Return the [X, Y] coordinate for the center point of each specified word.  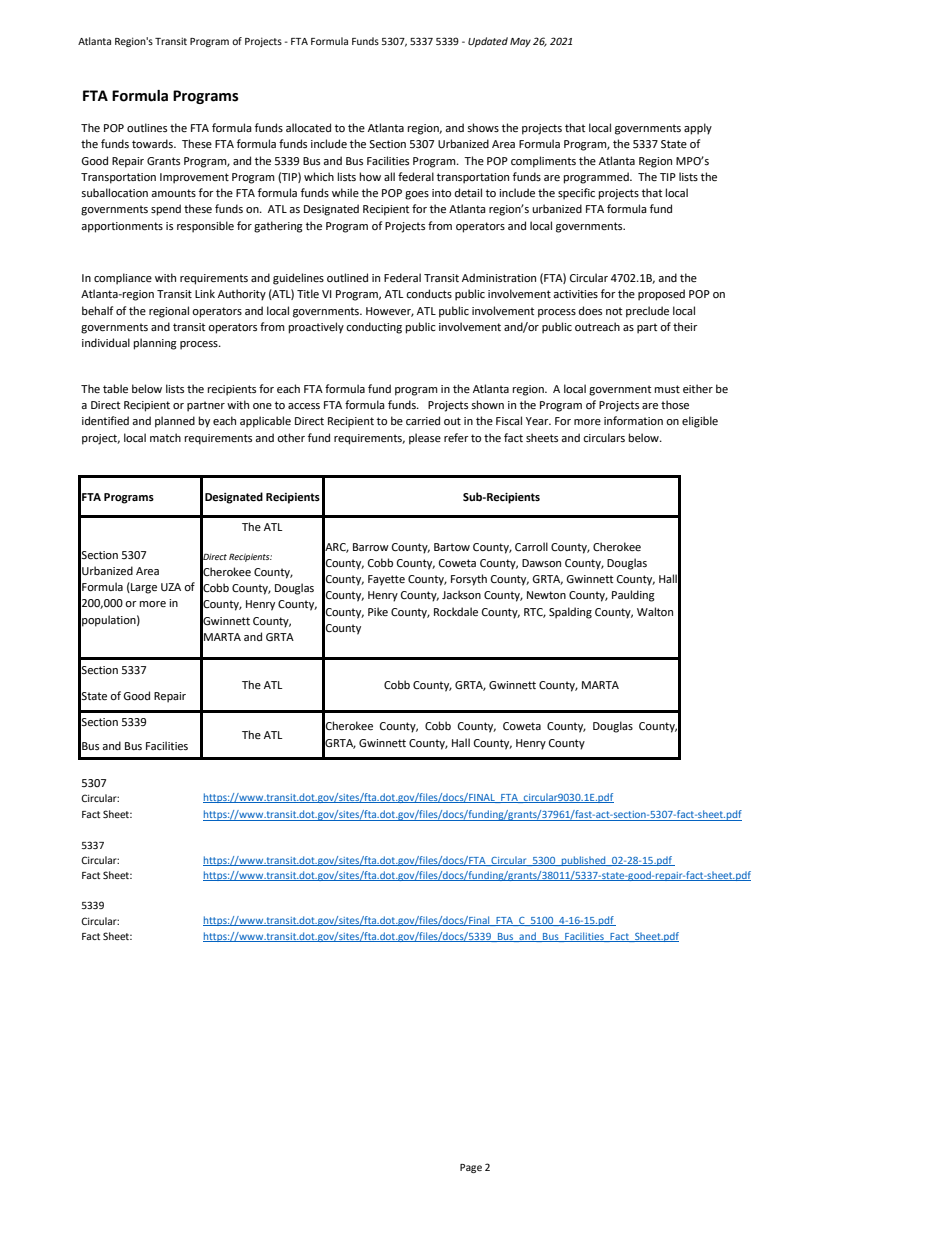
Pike [378, 612]
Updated [488, 42]
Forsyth [469, 580]
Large [143, 588]
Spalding [570, 613]
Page [471, 1168]
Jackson [461, 594]
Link [205, 293]
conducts [429, 294]
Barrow [371, 547]
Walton [655, 611]
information [633, 421]
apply [698, 129]
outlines [147, 128]
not [614, 311]
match [165, 437]
